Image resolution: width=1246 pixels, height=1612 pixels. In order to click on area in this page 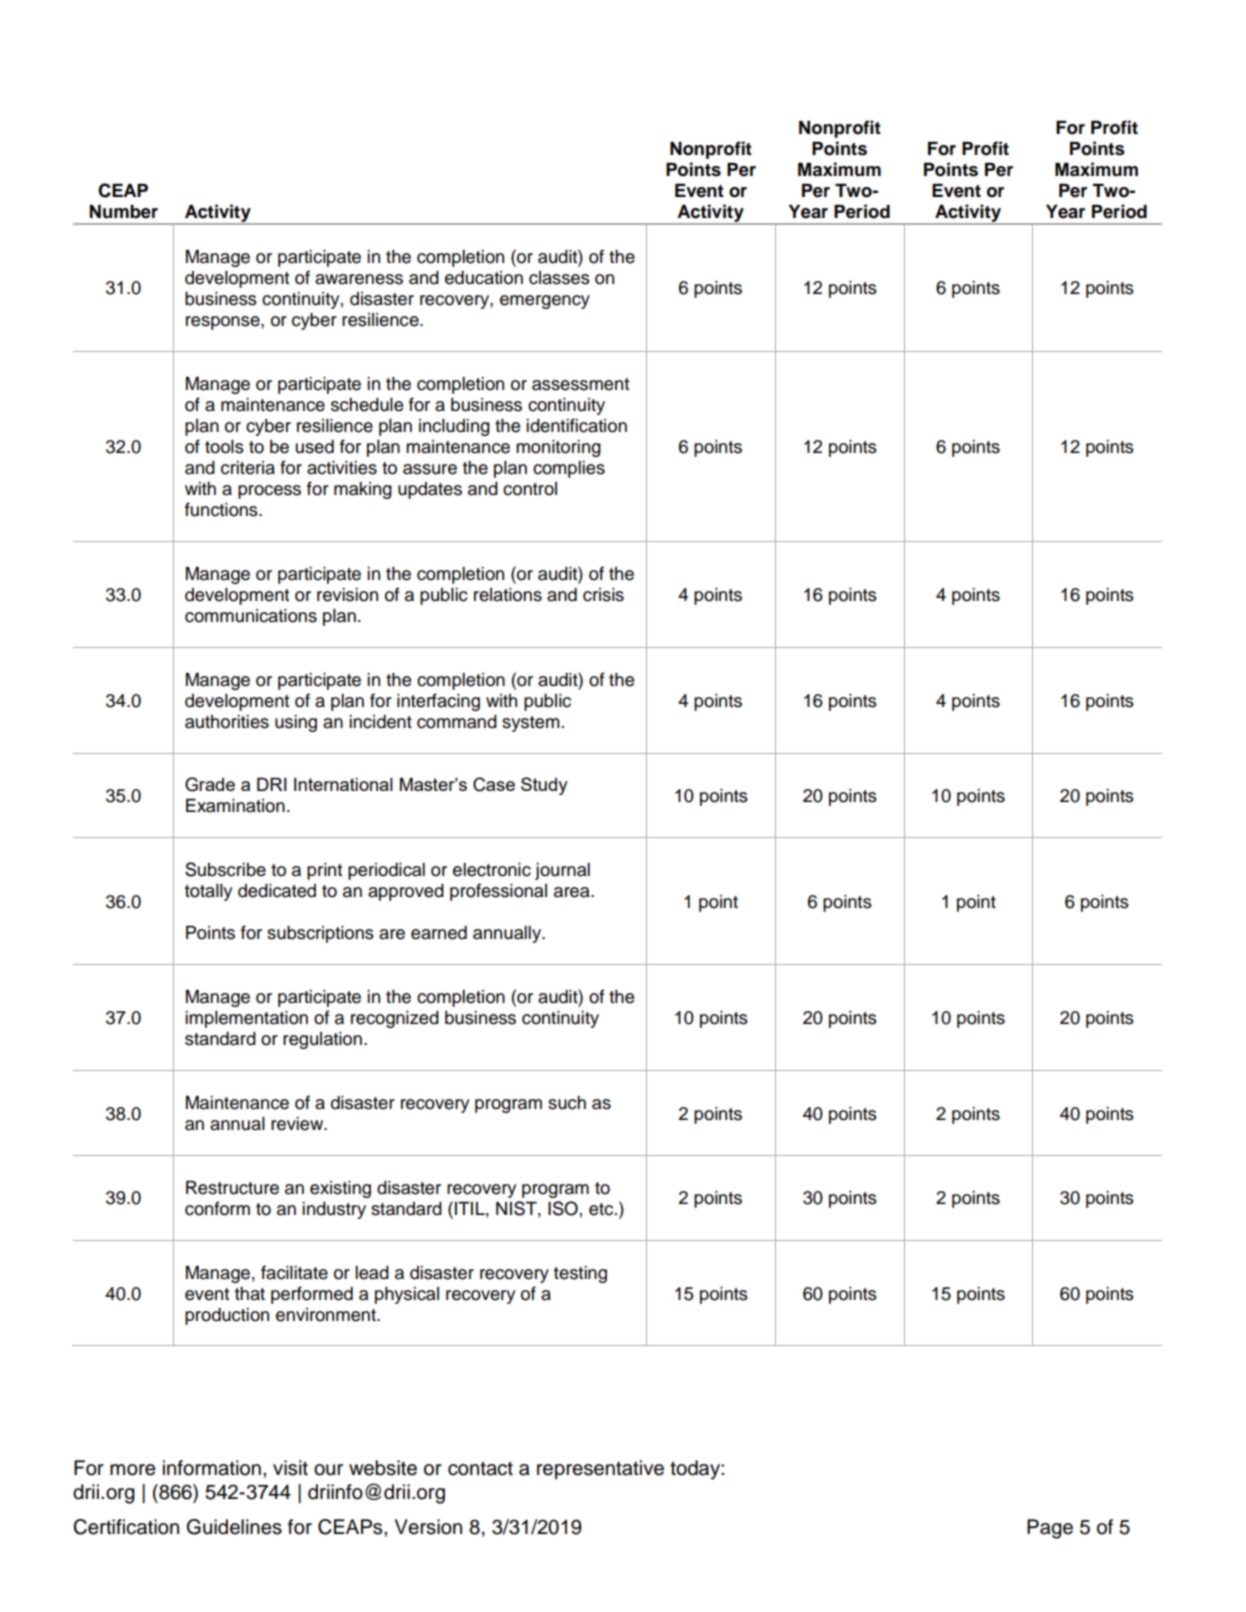, I will do `click(573, 892)`.
